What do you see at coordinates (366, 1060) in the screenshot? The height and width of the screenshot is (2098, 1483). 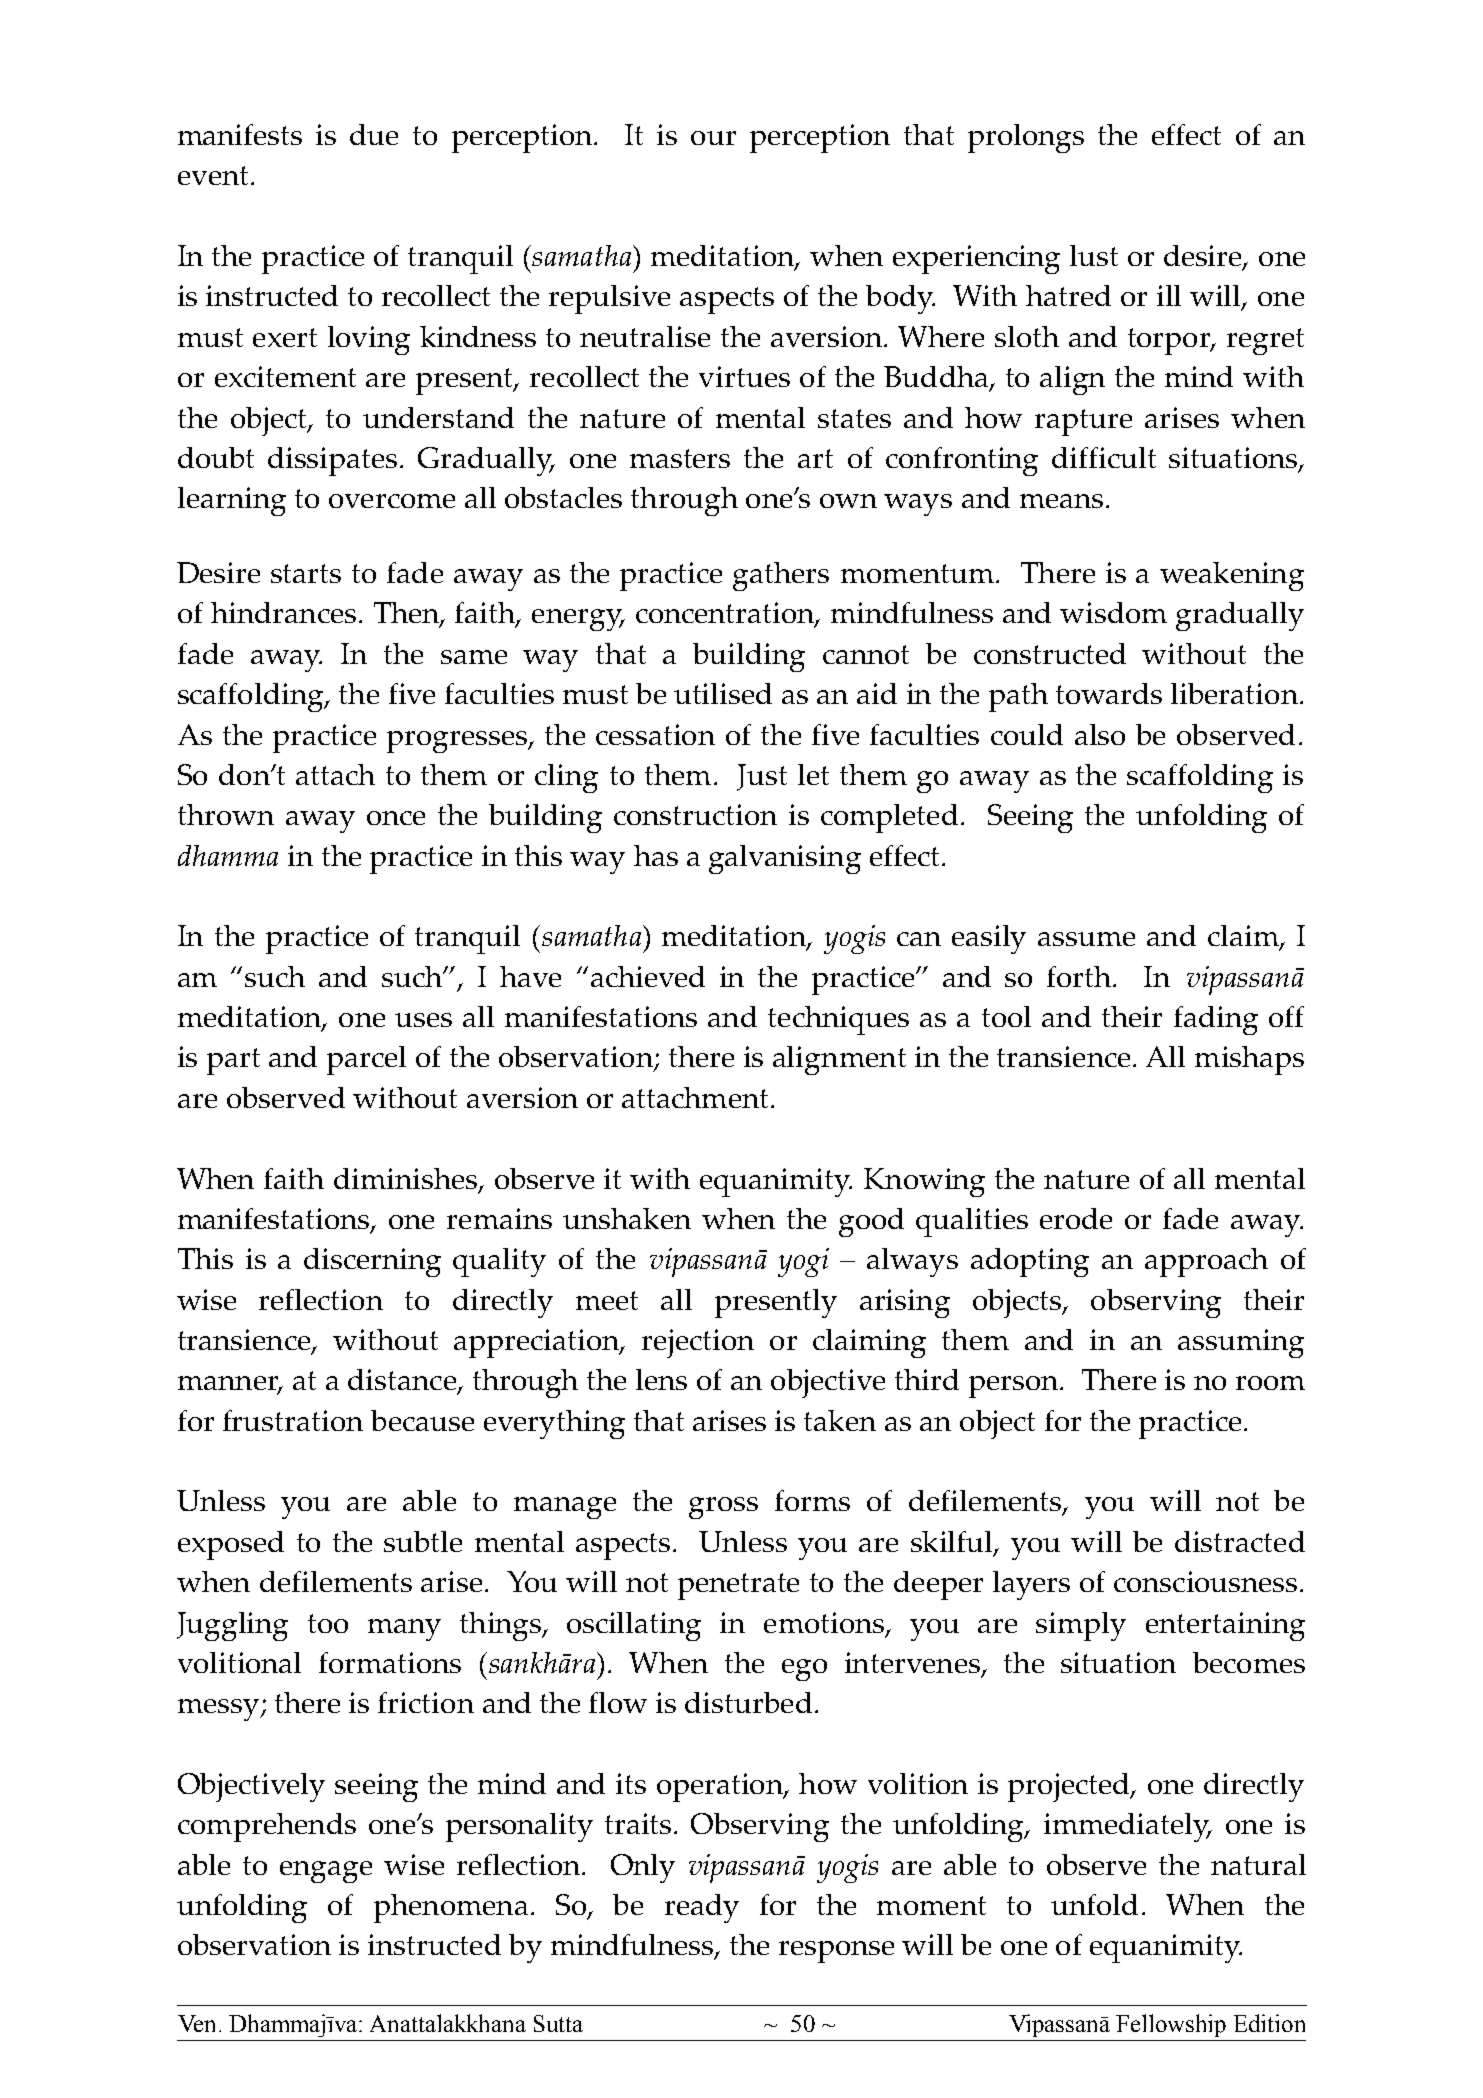 I see `parcel` at bounding box center [366, 1060].
